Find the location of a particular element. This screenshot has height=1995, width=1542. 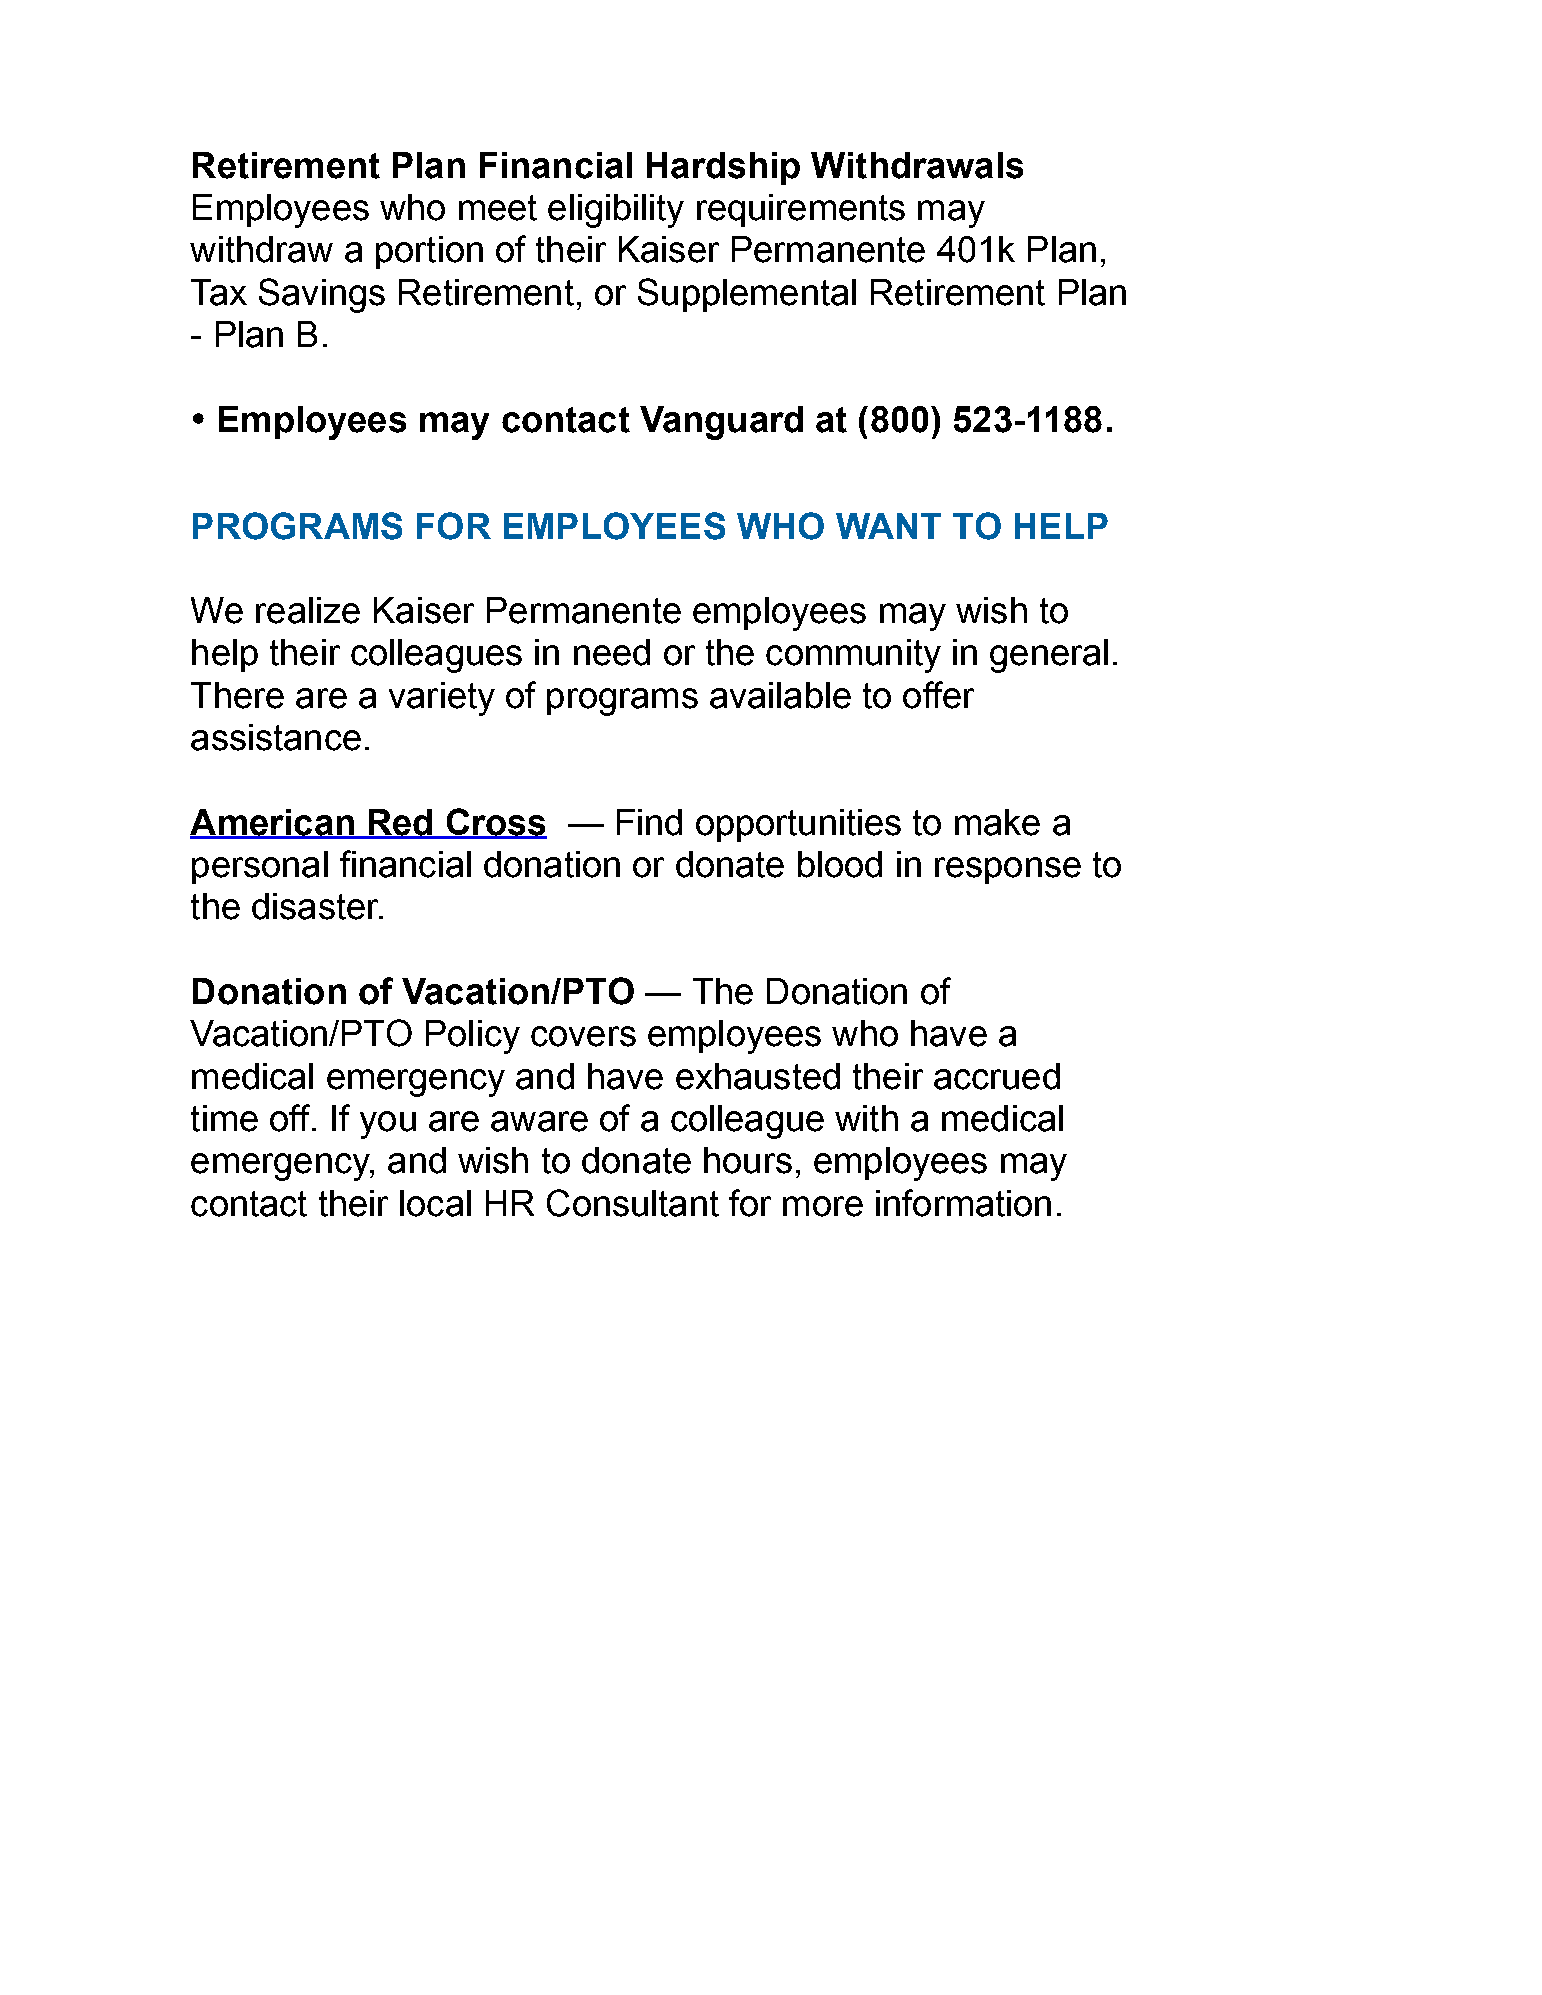

Consultant is located at coordinates (633, 1203).
